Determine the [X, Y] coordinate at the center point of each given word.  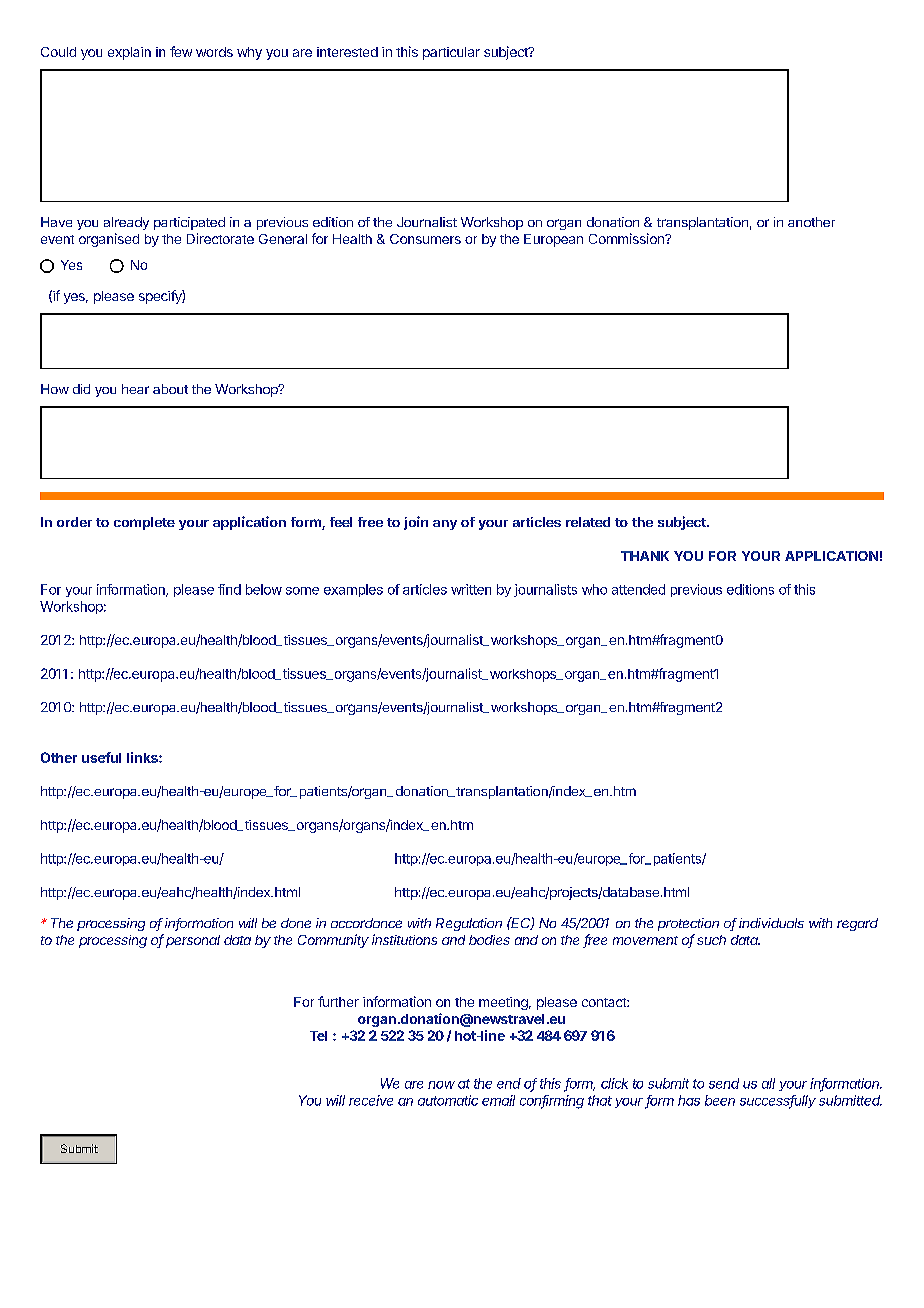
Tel [318, 1036]
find [229, 589]
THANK [645, 556]
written [471, 589]
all [768, 1083]
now [441, 1085]
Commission [627, 238]
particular [451, 53]
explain [129, 53]
